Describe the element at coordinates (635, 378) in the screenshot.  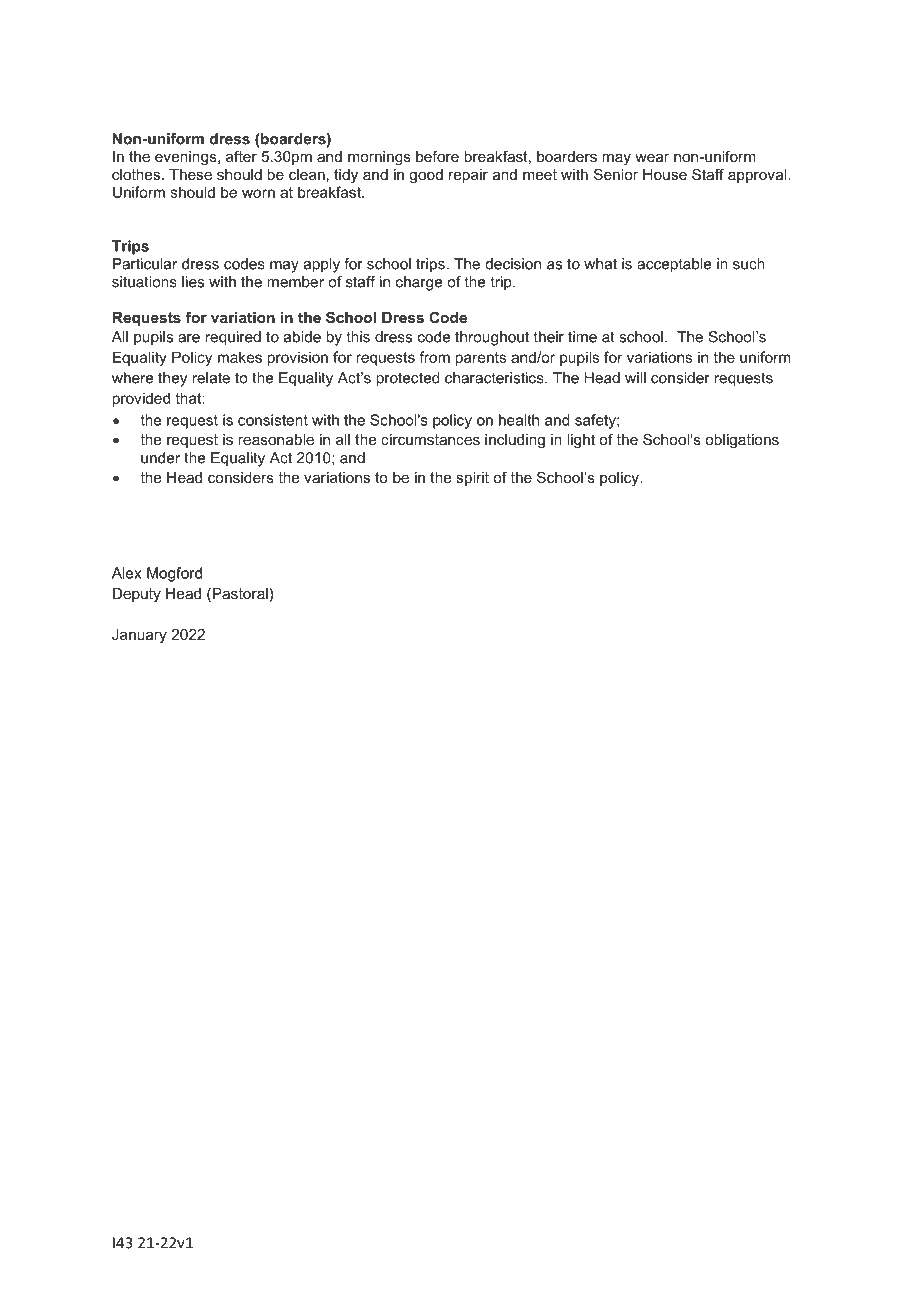
I see `will` at that location.
